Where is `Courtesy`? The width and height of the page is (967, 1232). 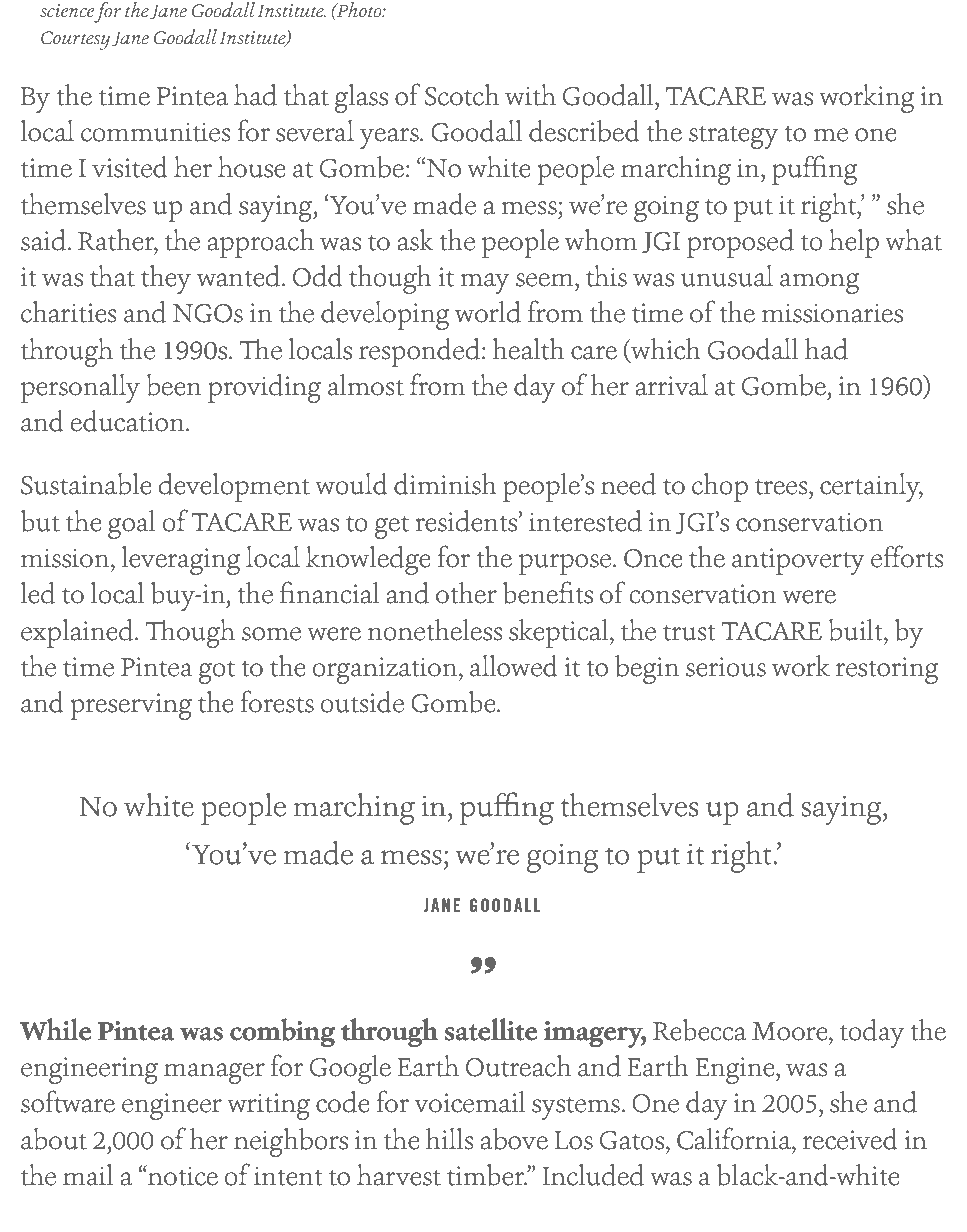 Courtesy is located at coordinates (75, 40).
